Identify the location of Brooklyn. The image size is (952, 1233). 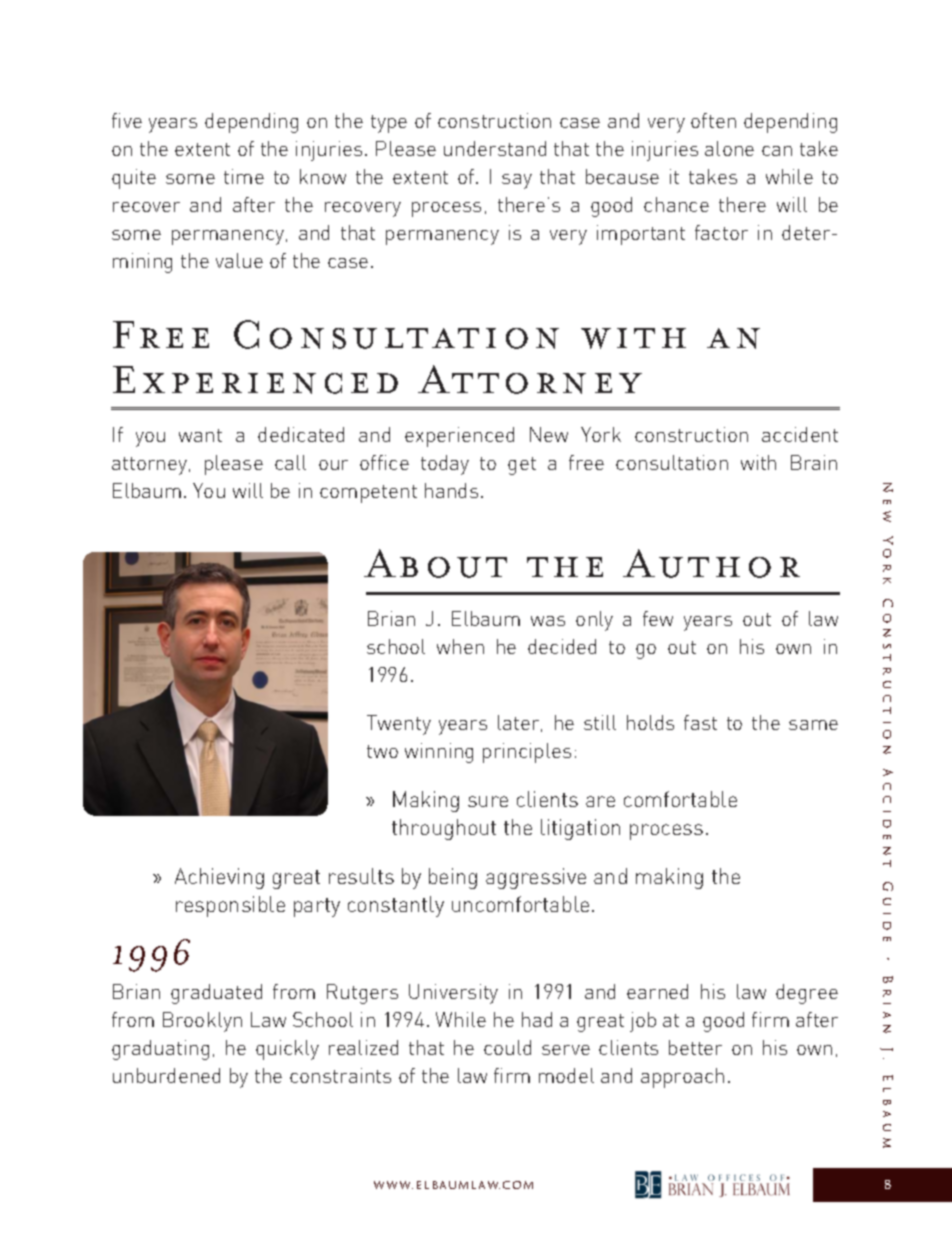
(202, 1022).
